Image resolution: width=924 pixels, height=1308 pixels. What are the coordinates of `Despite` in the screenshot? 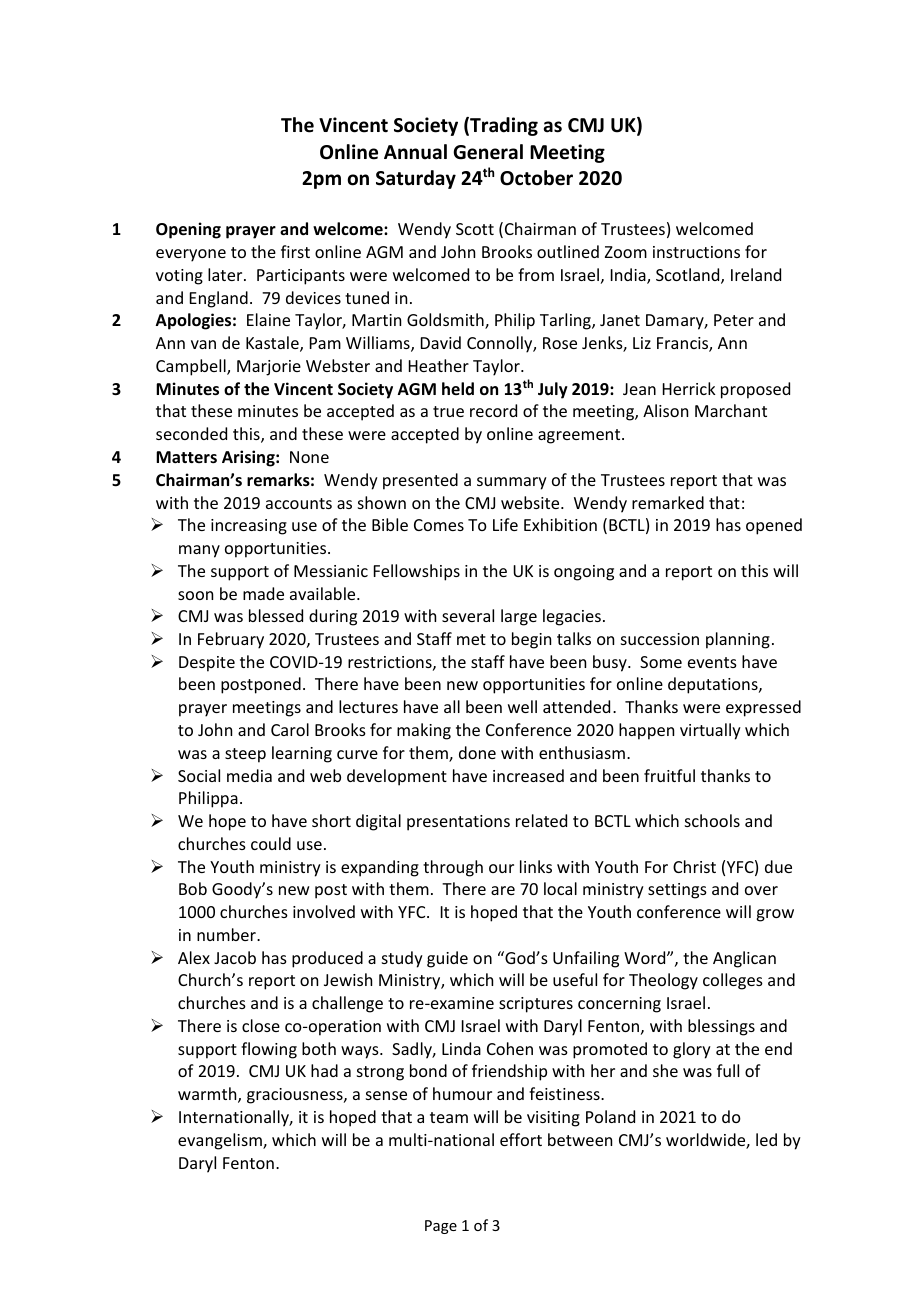 It's located at (207, 664).
